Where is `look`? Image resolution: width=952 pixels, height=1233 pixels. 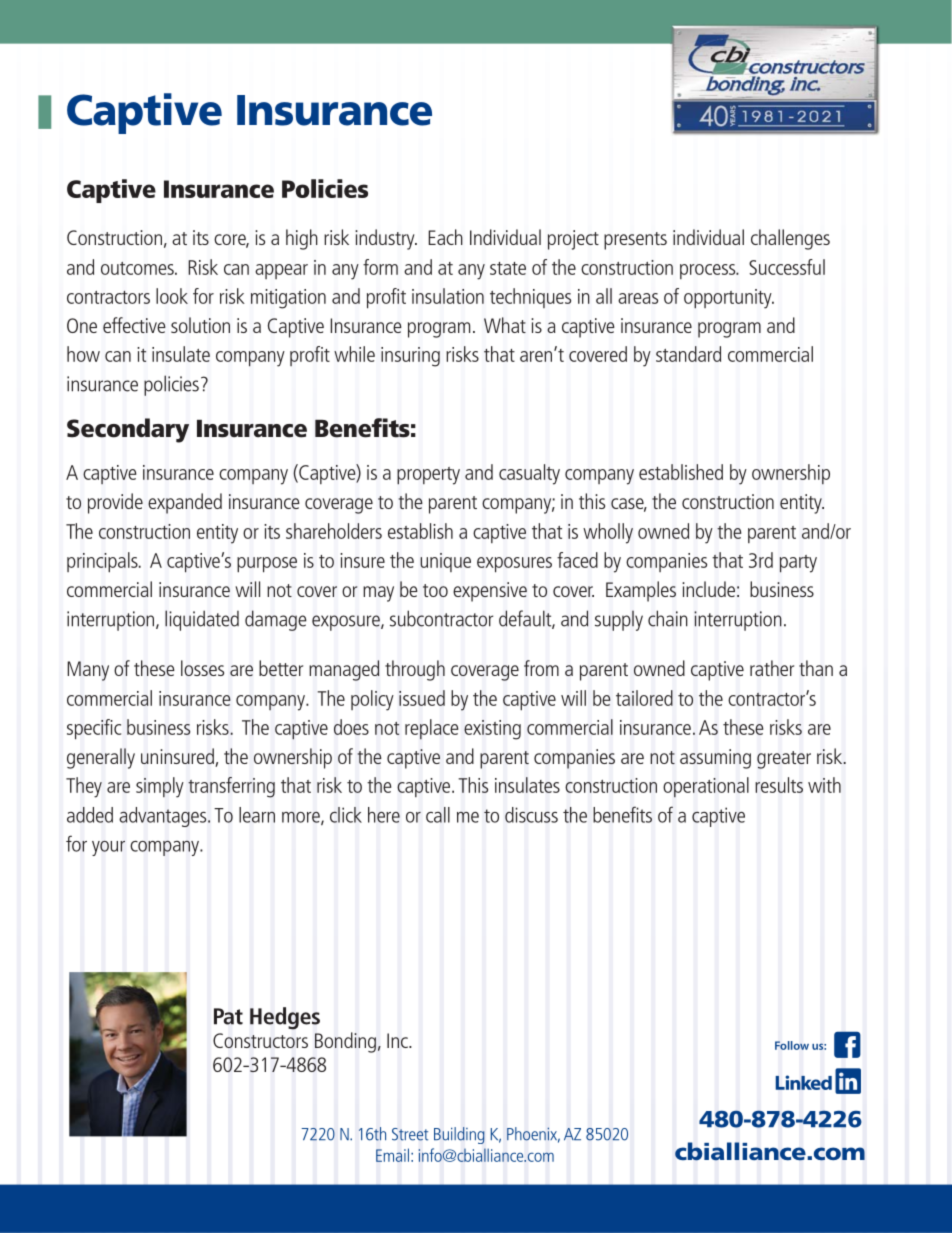
look is located at coordinates (172, 296).
